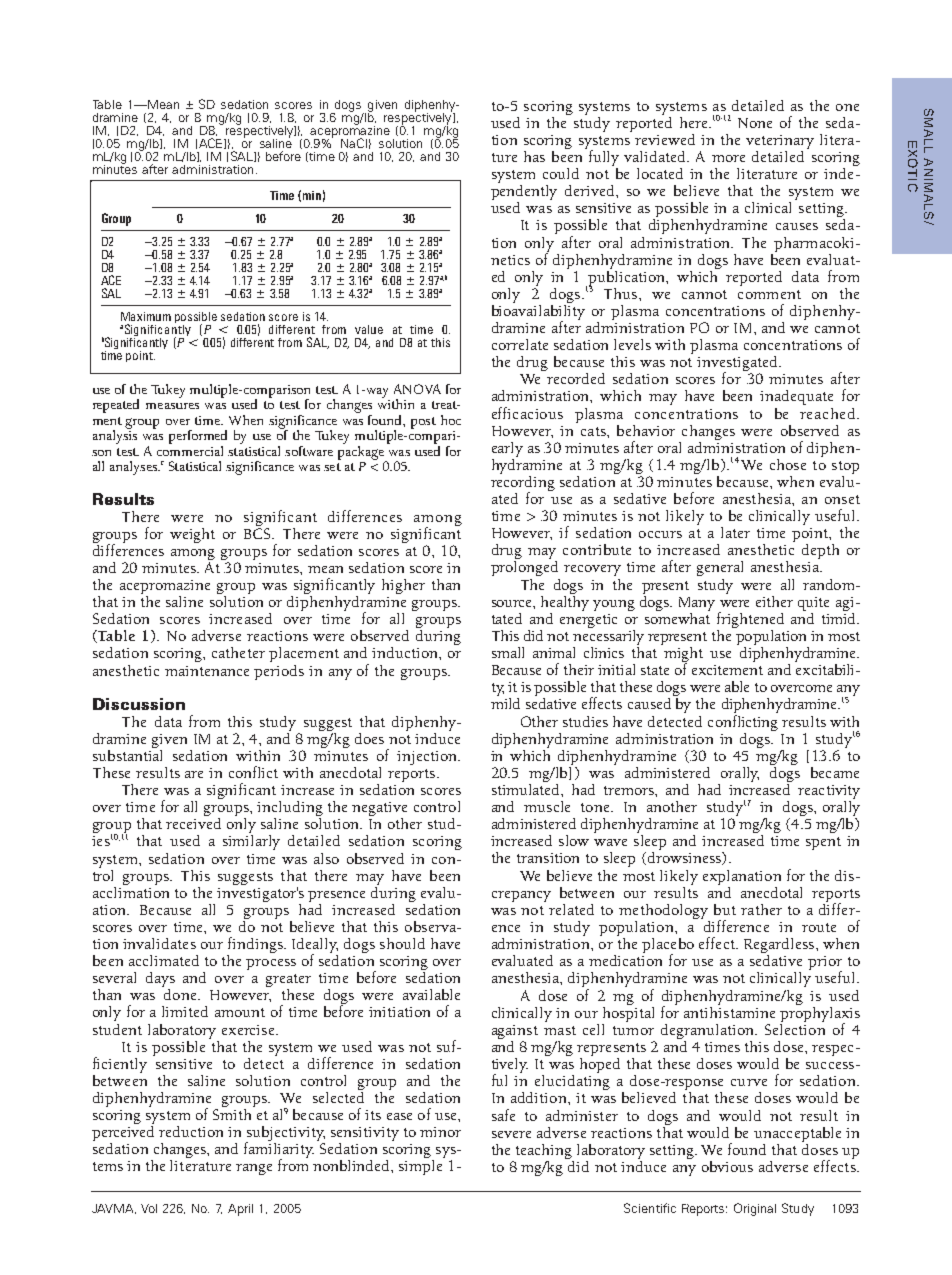 Image resolution: width=952 pixels, height=1275 pixels. What do you see at coordinates (547, 806) in the screenshot?
I see `muscle` at bounding box center [547, 806].
